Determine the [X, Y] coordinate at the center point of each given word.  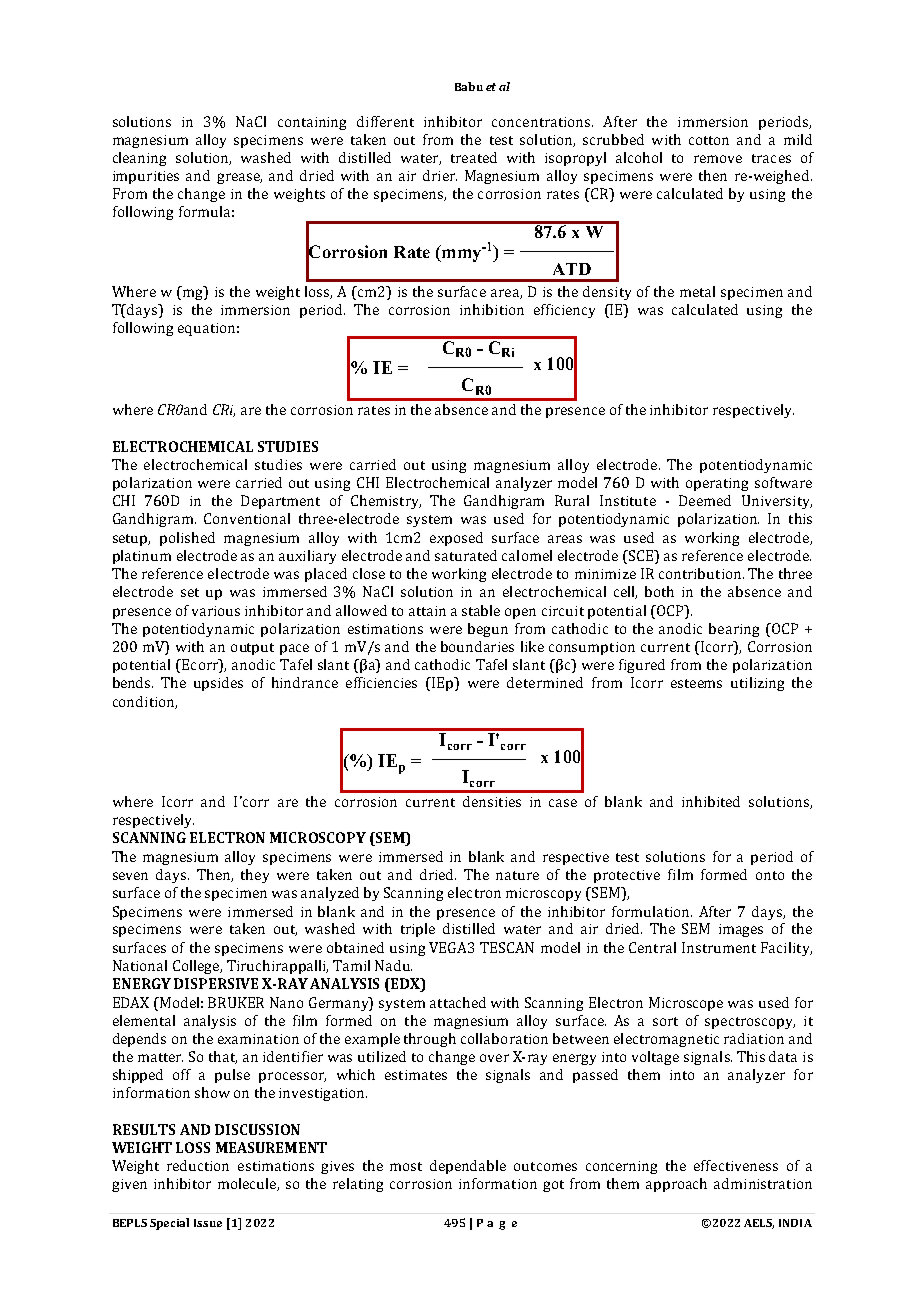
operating [717, 484]
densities [492, 801]
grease [239, 178]
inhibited [711, 801]
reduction [198, 1165]
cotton [709, 140]
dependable [468, 1167]
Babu [469, 86]
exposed [456, 539]
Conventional [247, 518]
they [255, 876]
